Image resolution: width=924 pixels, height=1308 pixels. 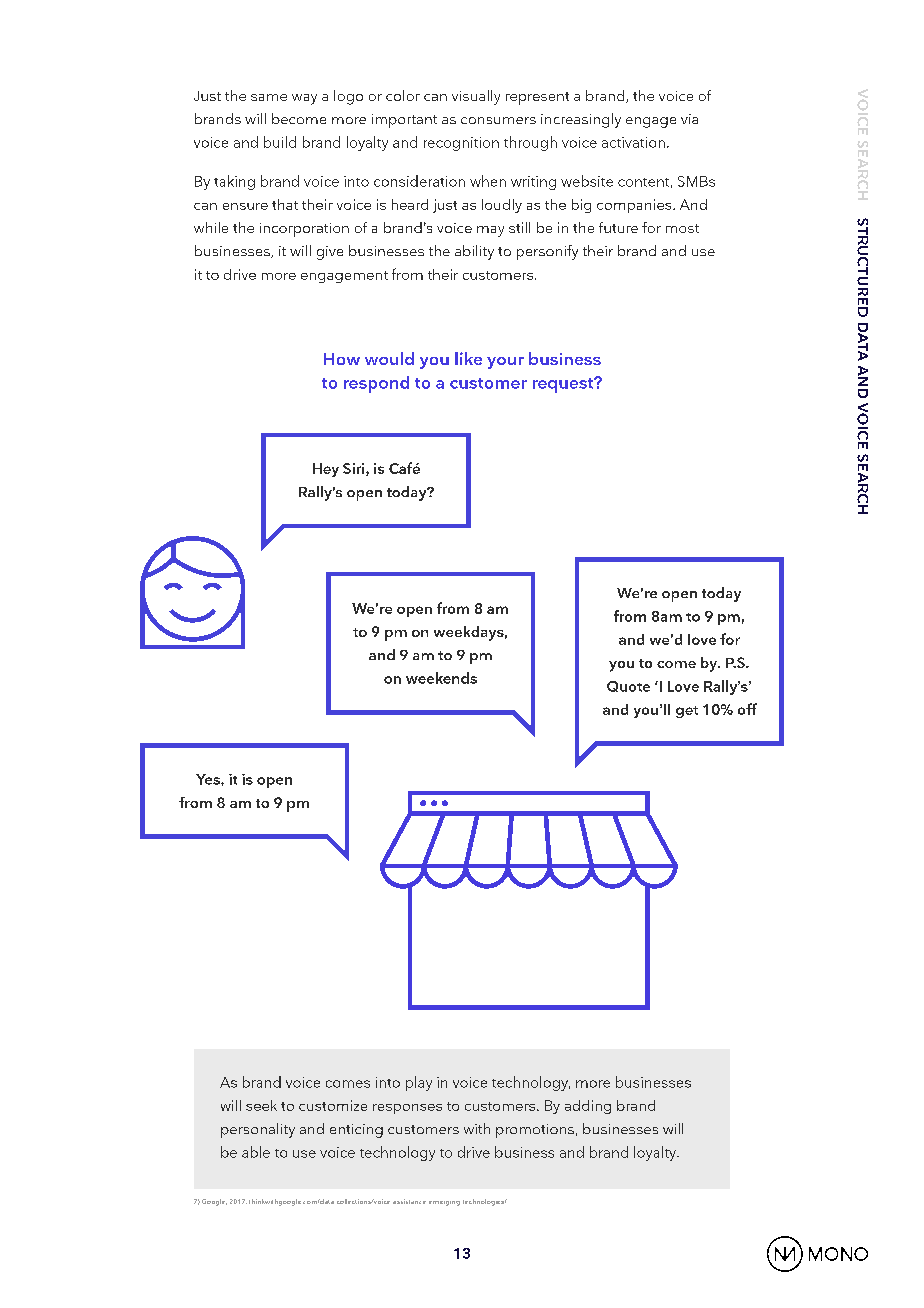 What do you see at coordinates (355, 469) in the page?
I see `Siri` at bounding box center [355, 469].
